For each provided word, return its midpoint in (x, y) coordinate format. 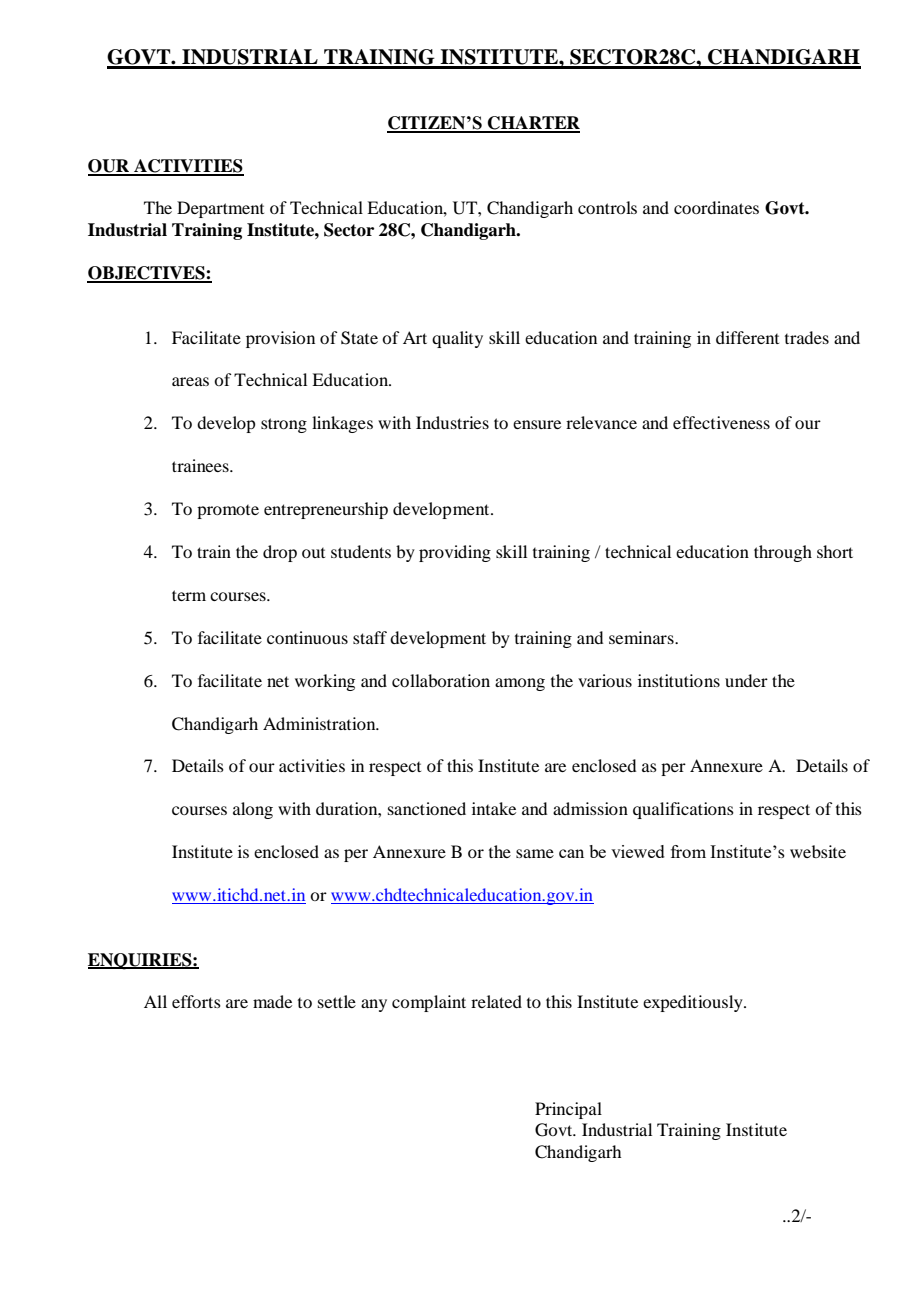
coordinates (716, 207)
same (535, 853)
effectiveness (721, 422)
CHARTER (533, 124)
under (746, 680)
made (272, 1001)
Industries (452, 422)
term (189, 595)
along (253, 810)
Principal (568, 1110)
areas (190, 381)
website (818, 851)
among (520, 684)
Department (220, 209)
